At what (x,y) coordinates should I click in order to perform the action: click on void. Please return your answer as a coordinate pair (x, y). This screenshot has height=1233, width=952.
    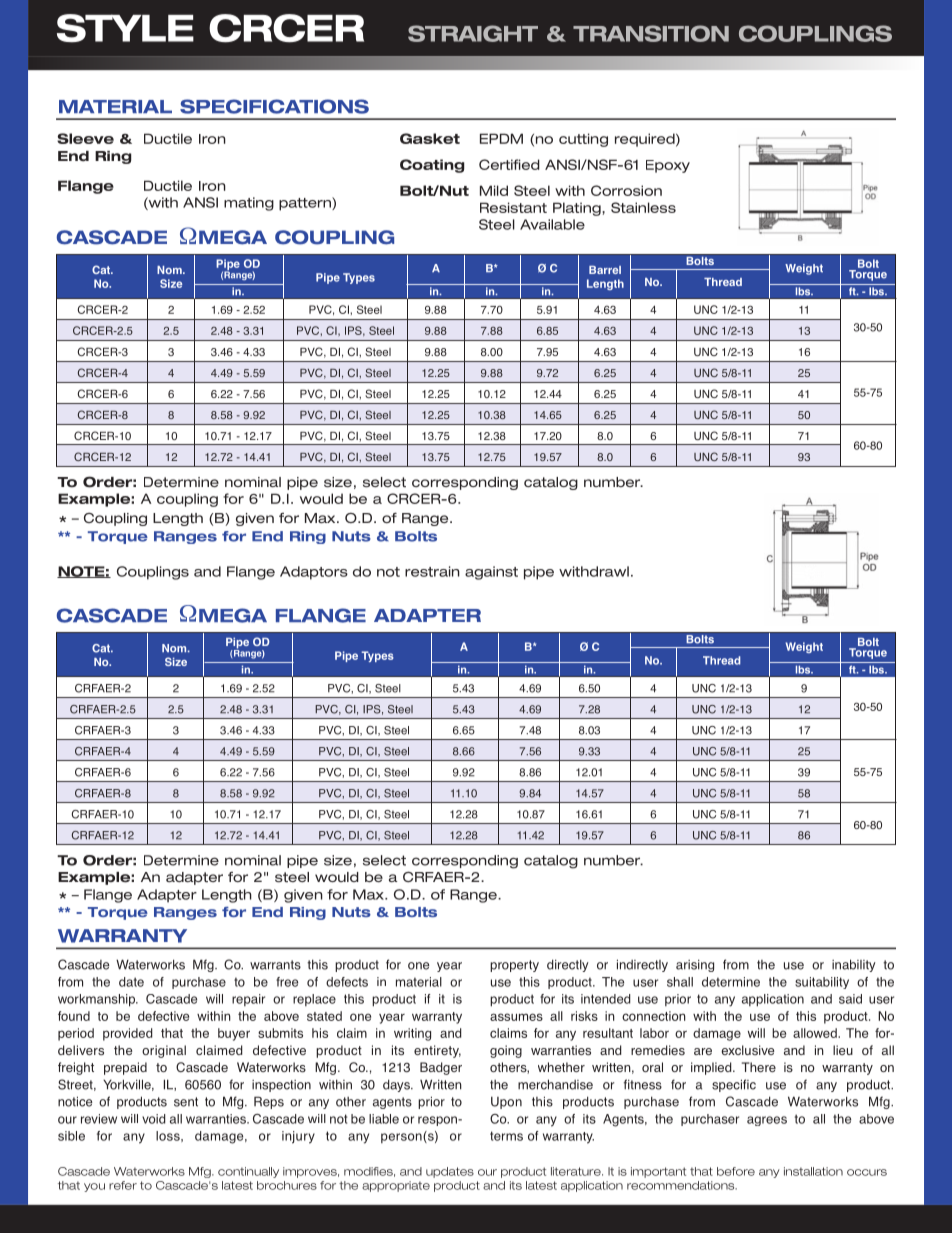
    Looking at the image, I should click on (153, 1119).
